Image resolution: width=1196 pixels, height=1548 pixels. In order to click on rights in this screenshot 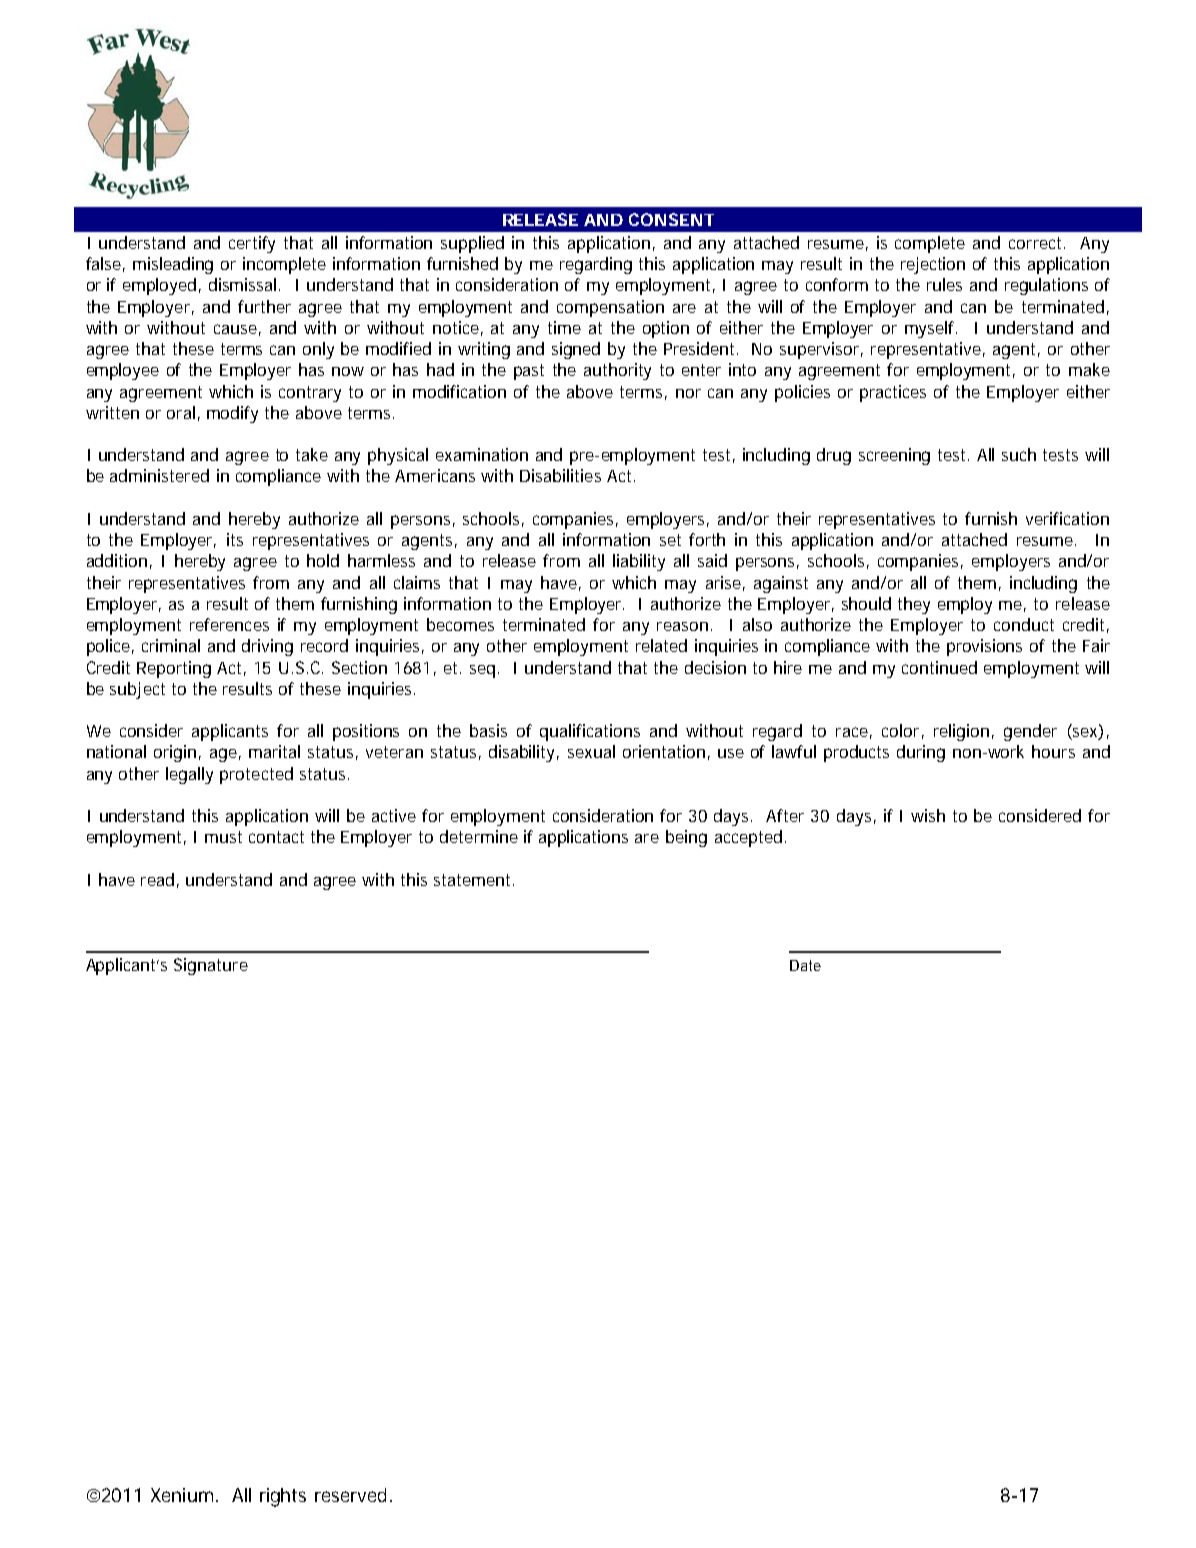, I will do `click(283, 1497)`.
